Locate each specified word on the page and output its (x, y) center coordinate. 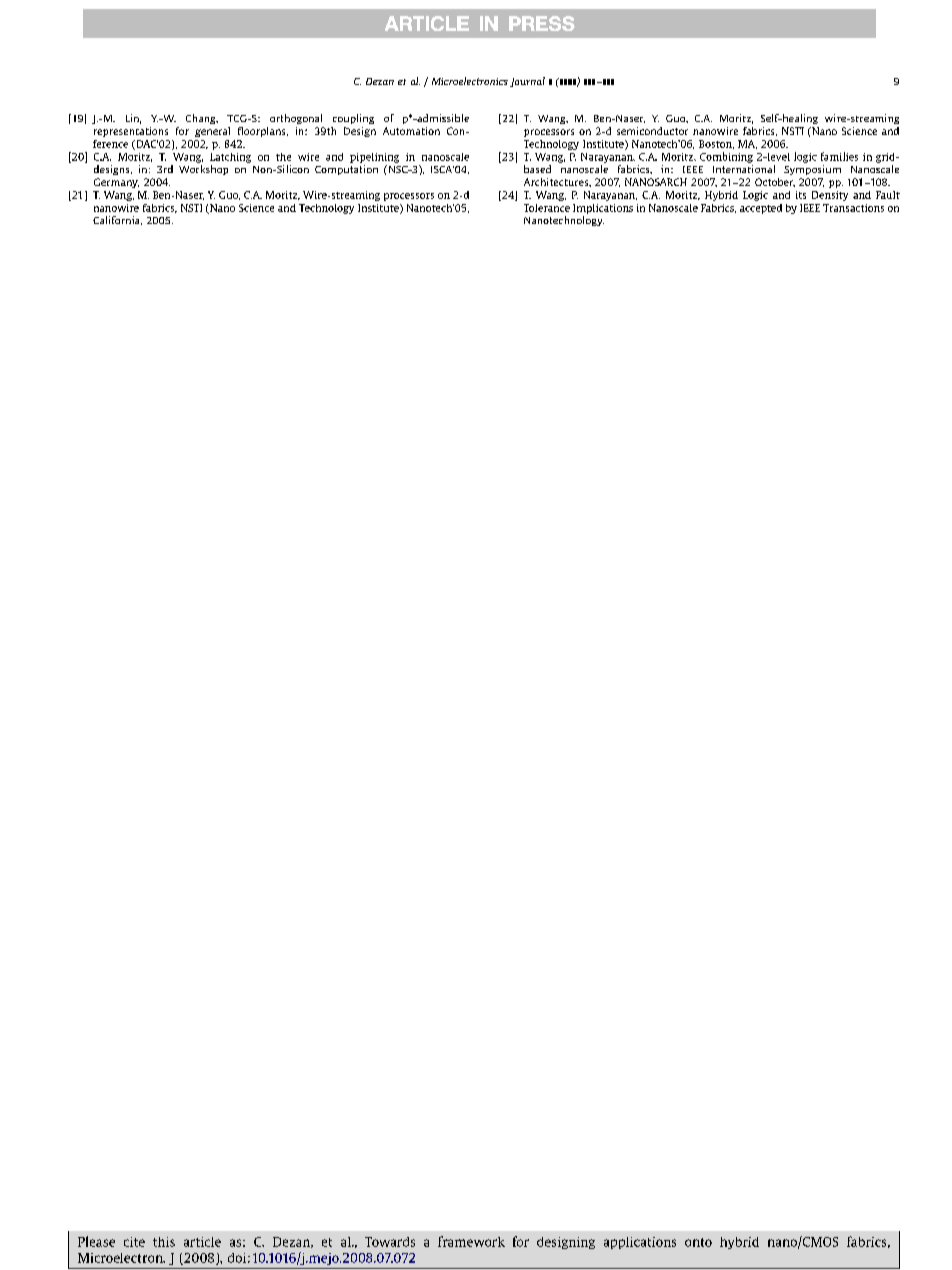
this (164, 1242)
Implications (603, 209)
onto (698, 1242)
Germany (116, 183)
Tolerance (547, 208)
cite (134, 1242)
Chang (202, 119)
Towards (390, 1242)
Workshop (203, 170)
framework (471, 1241)
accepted (761, 209)
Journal (527, 82)
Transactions (853, 208)
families (839, 156)
